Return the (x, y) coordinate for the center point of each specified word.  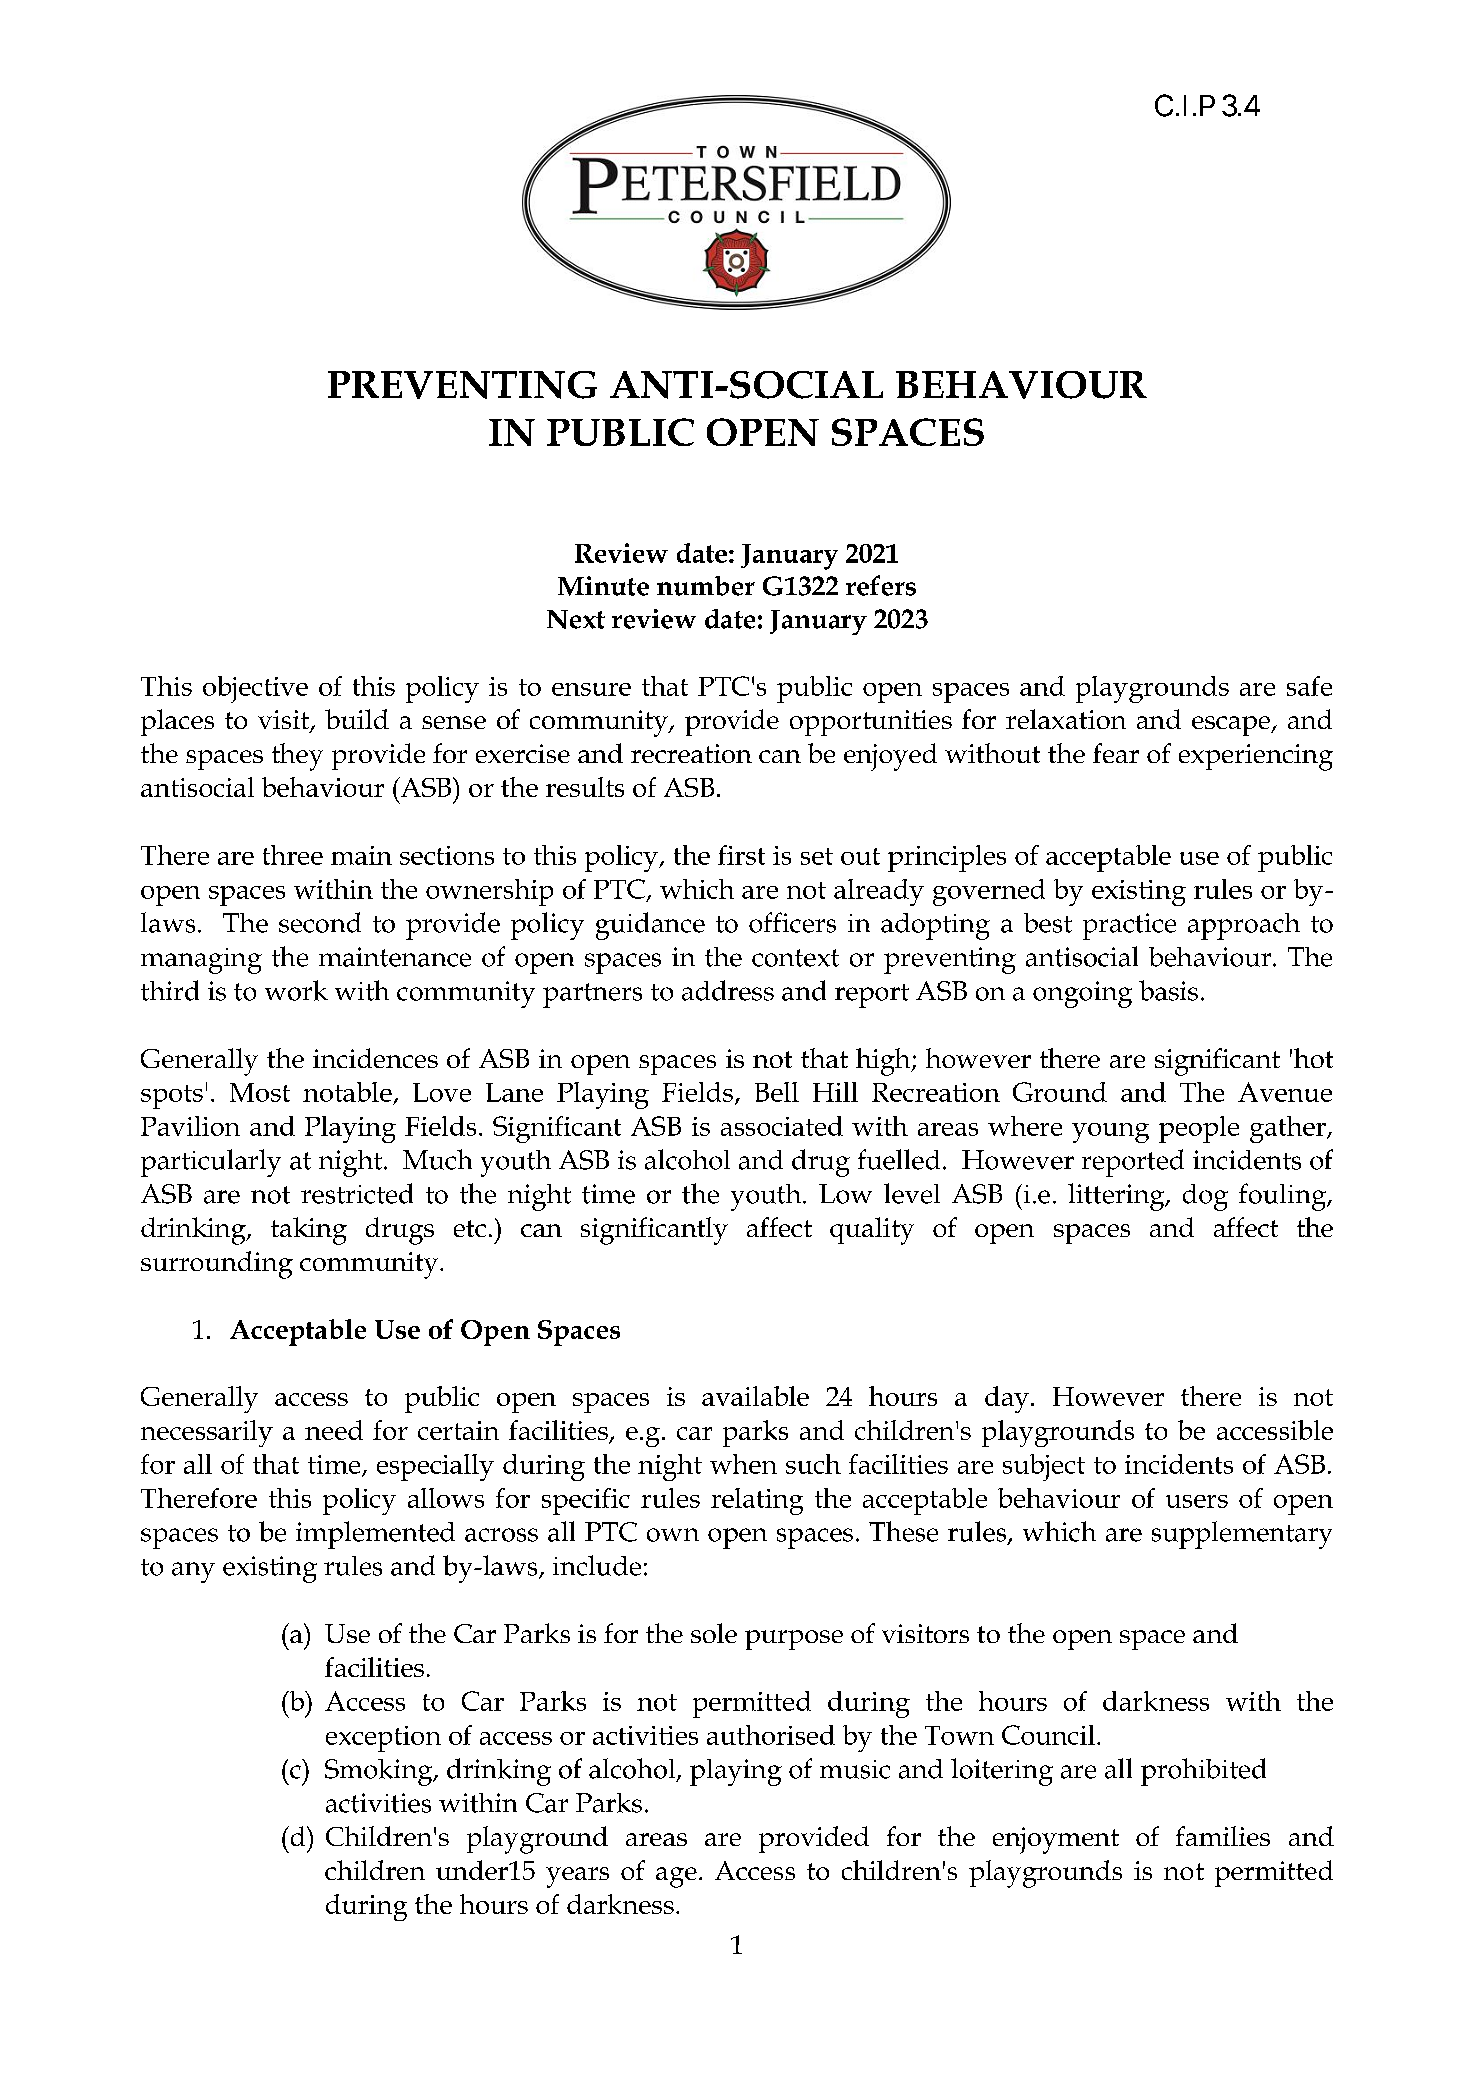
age (676, 1877)
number (706, 586)
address (728, 990)
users (1197, 1501)
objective (255, 689)
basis (1168, 990)
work (296, 990)
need (334, 1430)
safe (1309, 686)
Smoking (380, 1772)
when (743, 1464)
